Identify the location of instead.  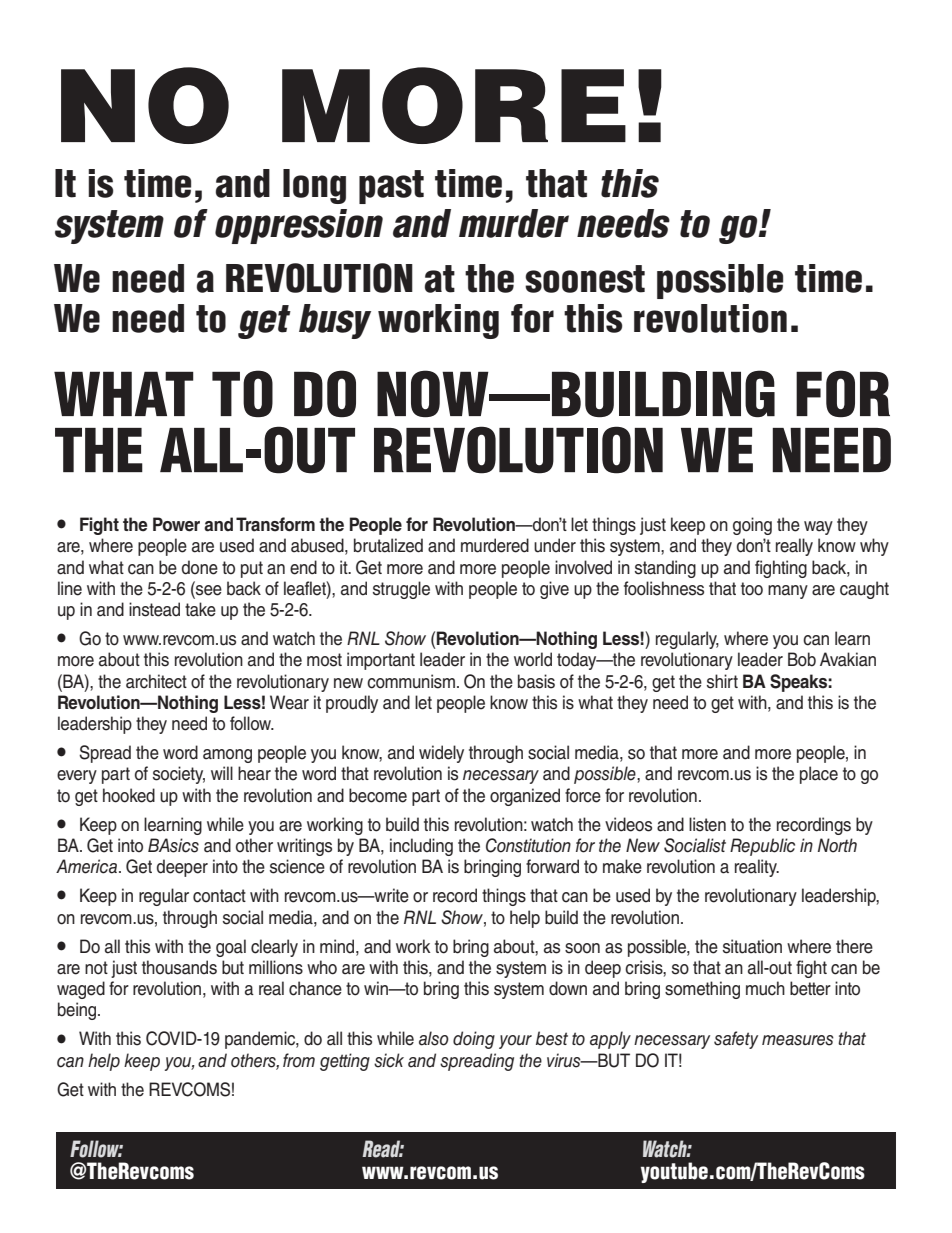
(154, 609).
